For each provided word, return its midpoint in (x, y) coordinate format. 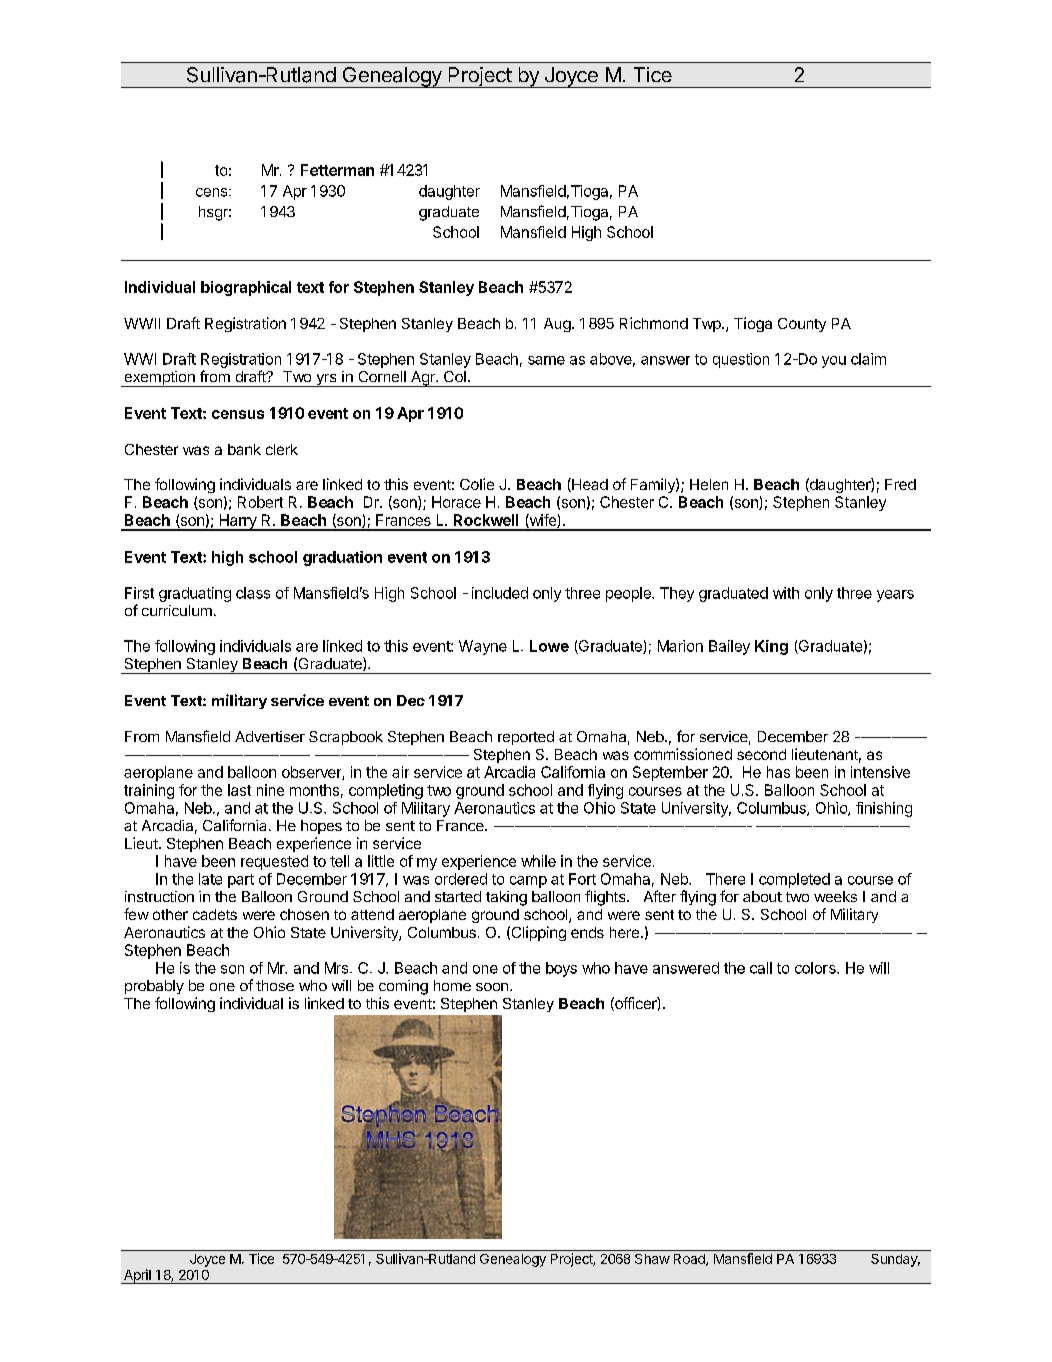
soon (492, 987)
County (802, 325)
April (137, 1276)
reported (526, 738)
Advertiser (270, 736)
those (275, 985)
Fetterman (337, 170)
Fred (900, 484)
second (761, 754)
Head (589, 485)
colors (816, 968)
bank (244, 449)
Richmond (654, 323)
